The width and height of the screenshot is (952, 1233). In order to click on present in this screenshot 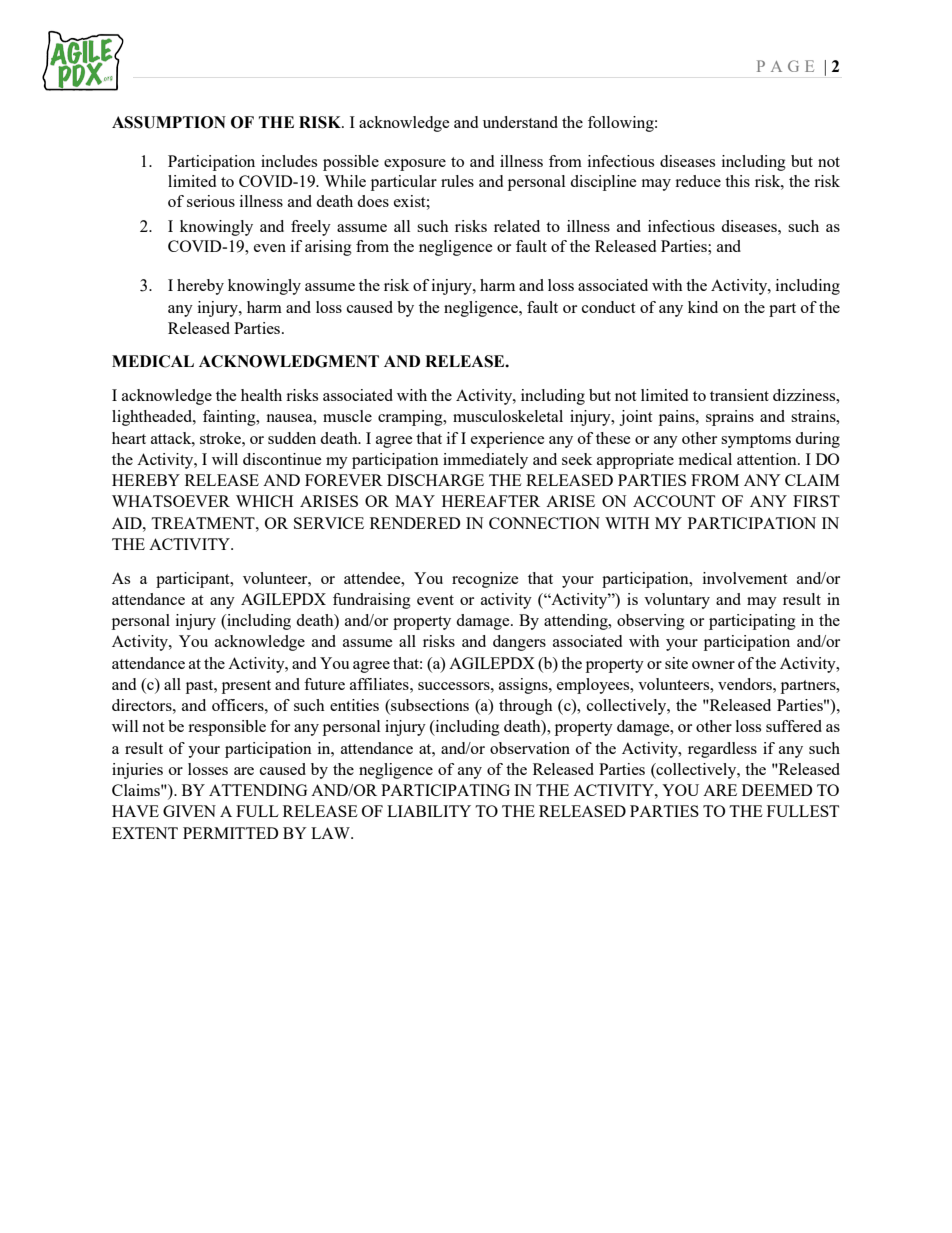, I will do `click(246, 687)`.
